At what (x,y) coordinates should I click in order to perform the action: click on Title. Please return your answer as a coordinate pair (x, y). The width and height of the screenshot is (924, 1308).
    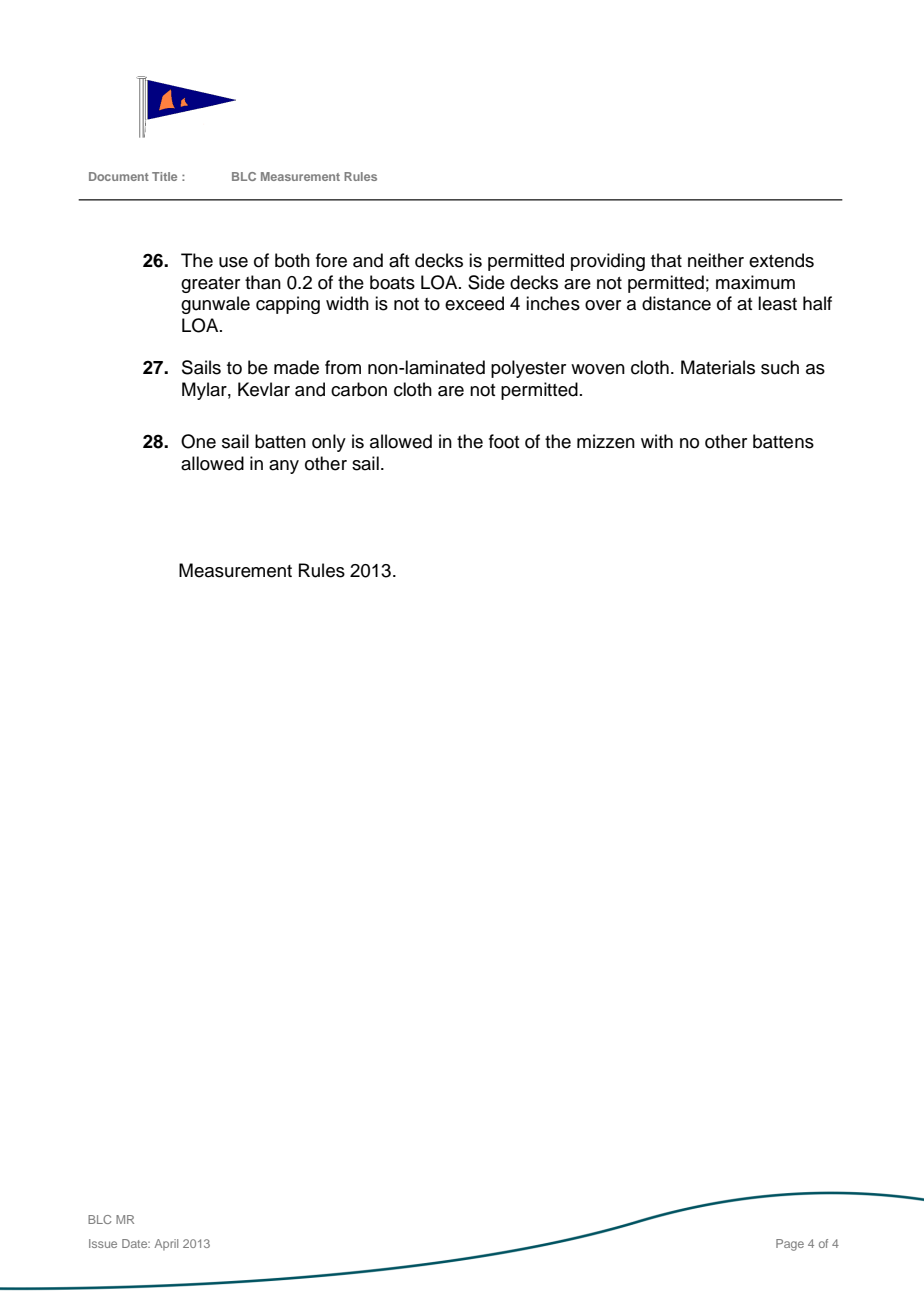
    Looking at the image, I should click on (164, 176).
